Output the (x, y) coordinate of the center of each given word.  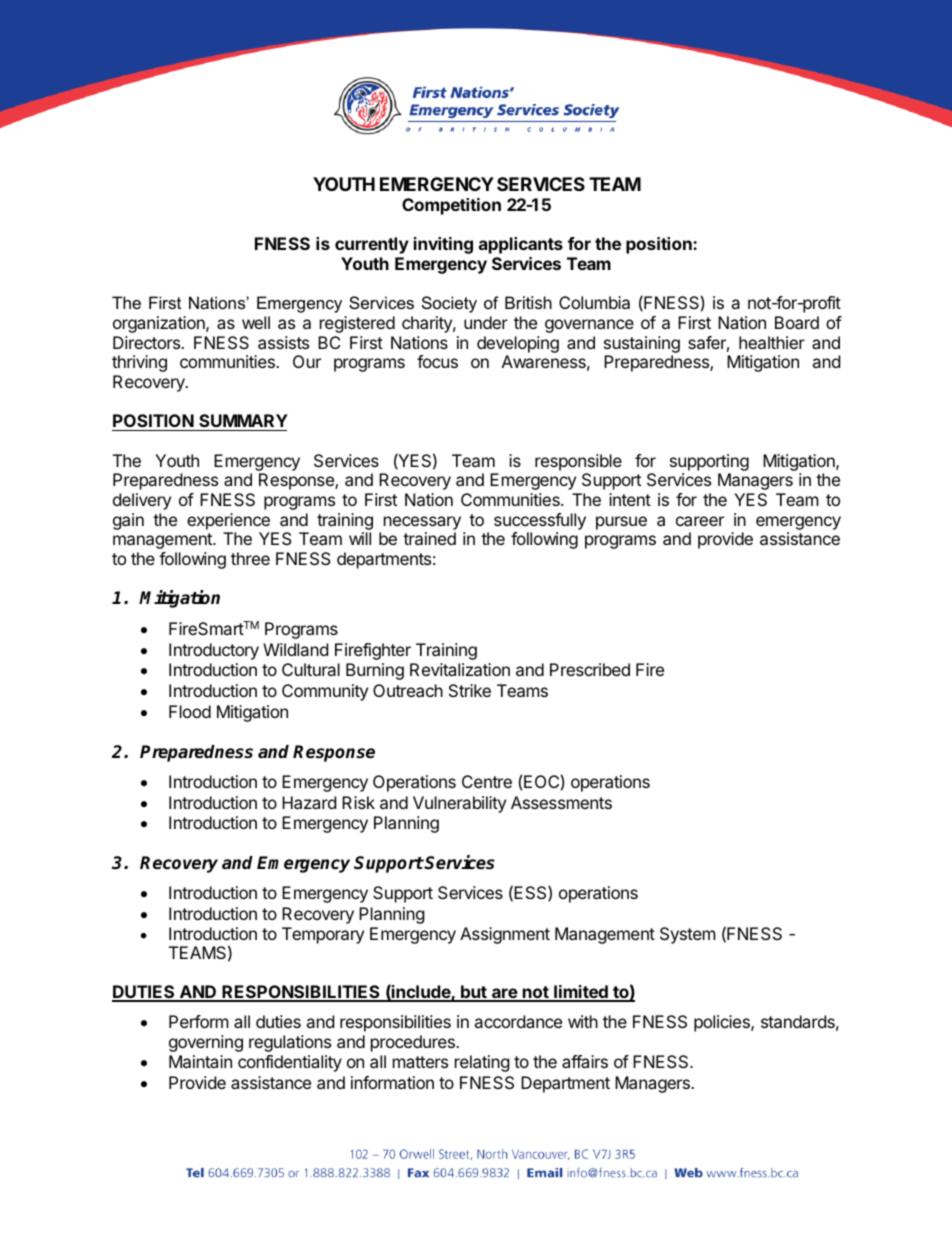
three (250, 558)
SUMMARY (243, 420)
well (256, 322)
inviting (443, 245)
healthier (772, 342)
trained (429, 538)
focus (437, 361)
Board (797, 322)
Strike (470, 690)
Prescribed (590, 669)
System (688, 935)
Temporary (323, 935)
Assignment (505, 935)
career (700, 521)
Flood (190, 711)
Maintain (200, 1061)
